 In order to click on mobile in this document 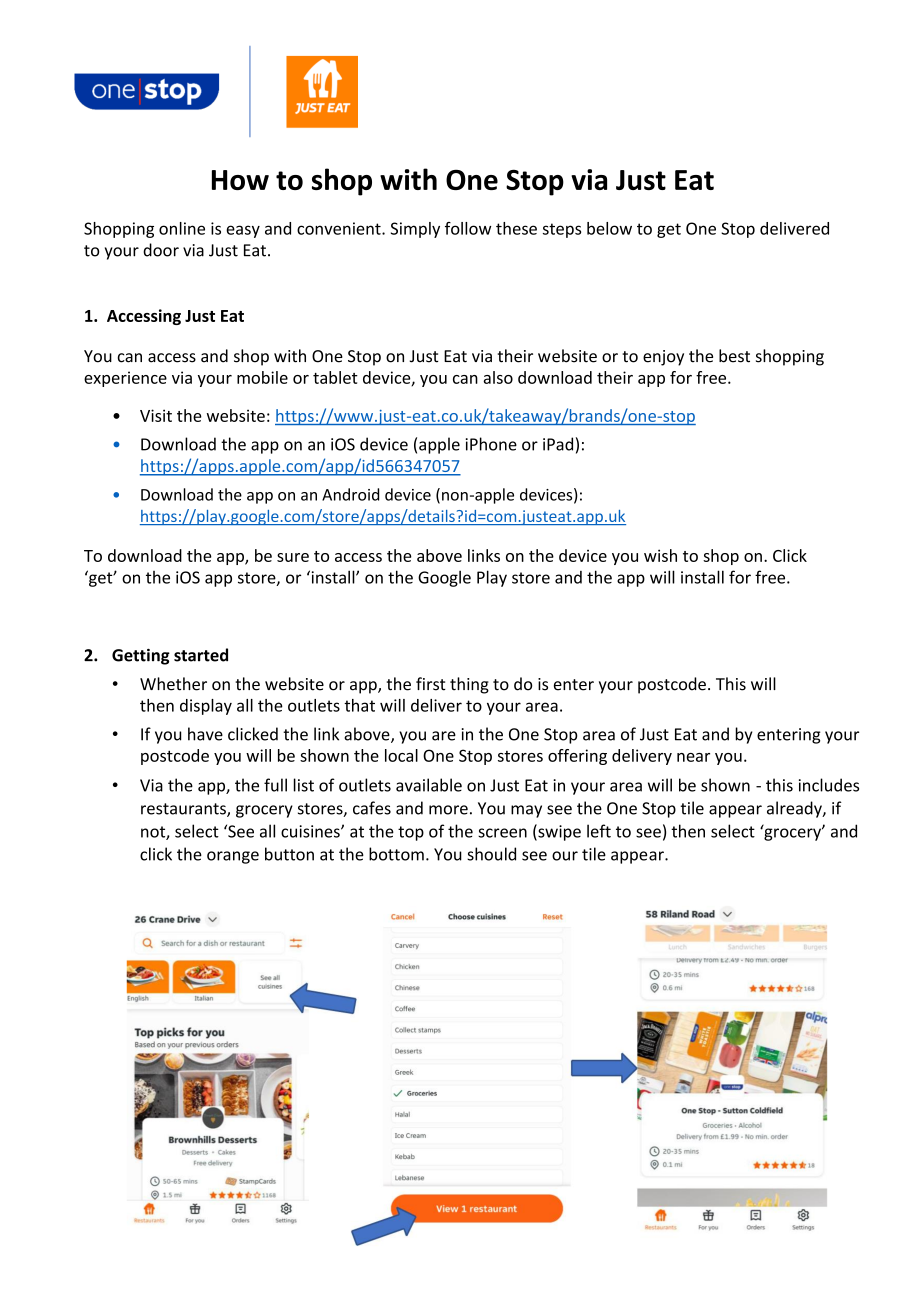, I will do `click(262, 377)`.
